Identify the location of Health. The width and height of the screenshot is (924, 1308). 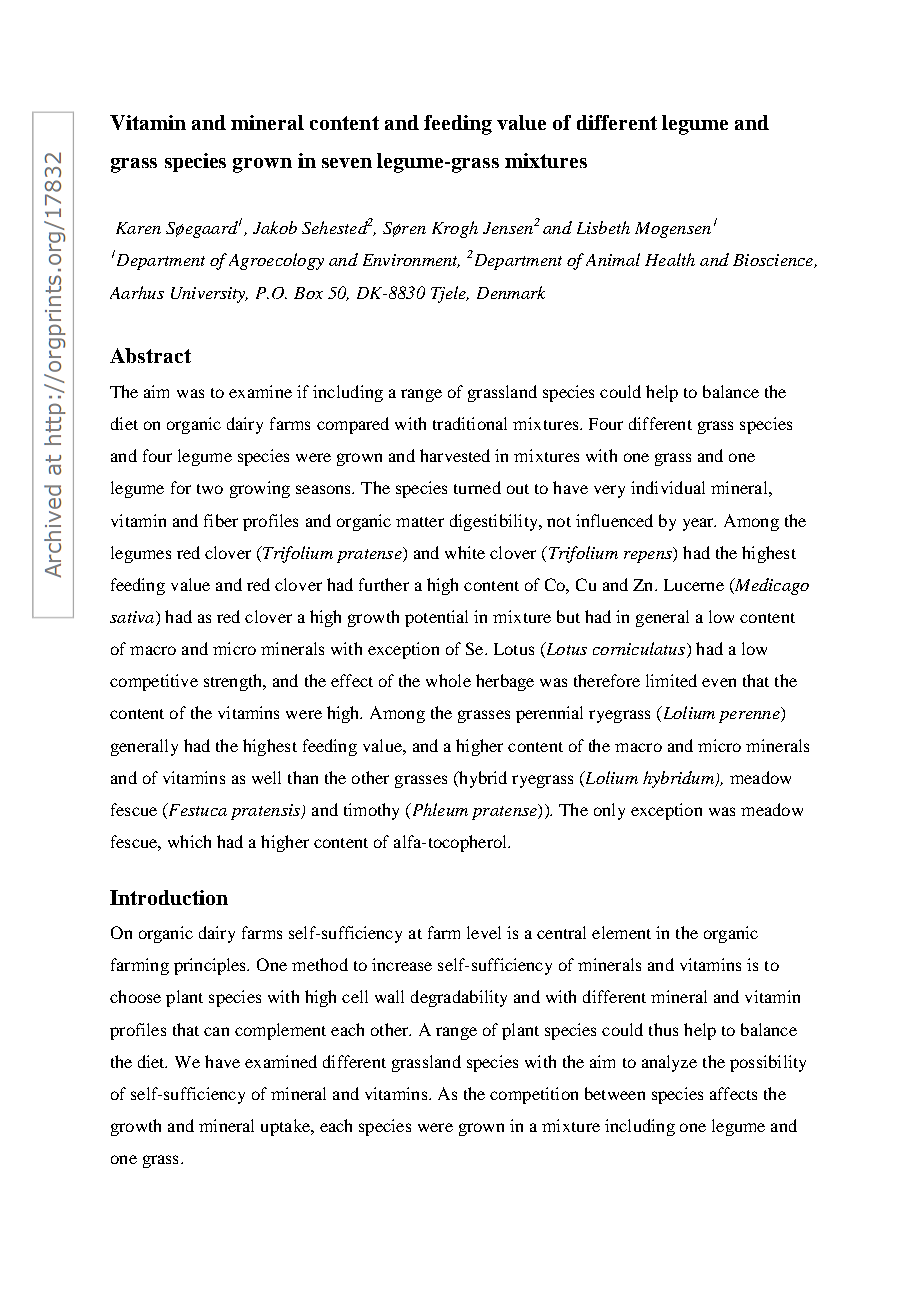
(670, 259).
